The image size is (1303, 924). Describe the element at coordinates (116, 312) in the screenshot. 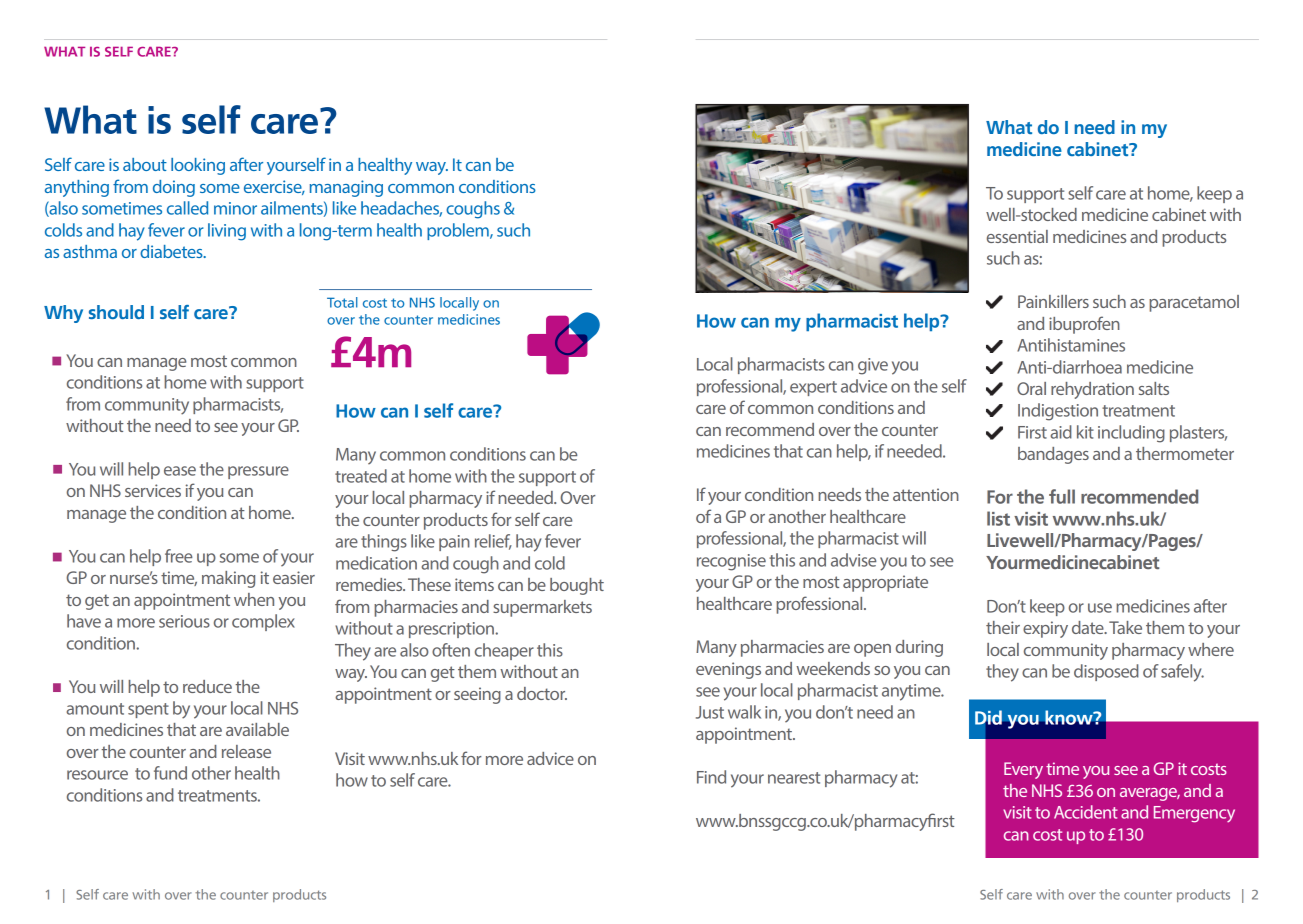

I see `should` at that location.
